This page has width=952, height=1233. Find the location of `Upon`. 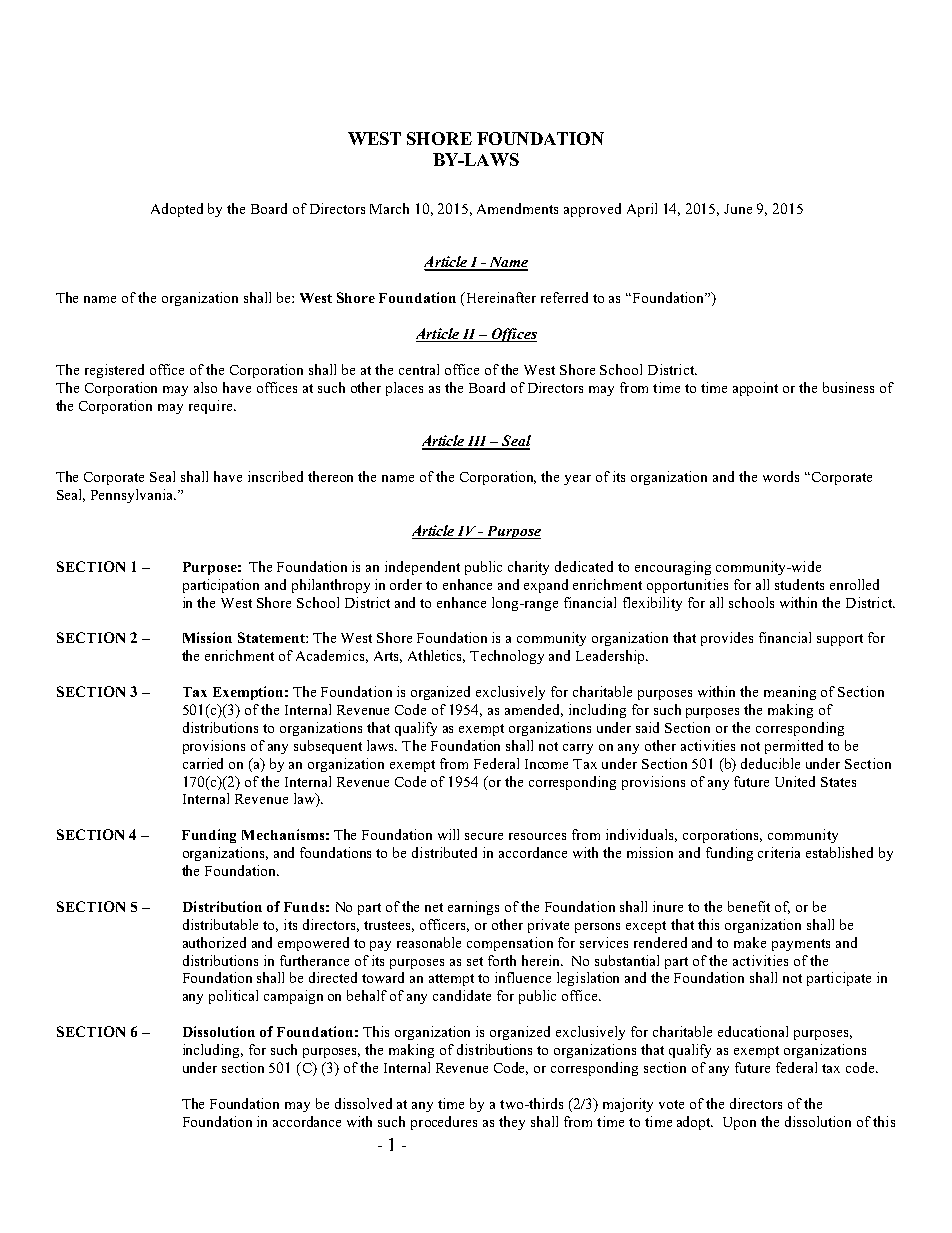

Upon is located at coordinates (739, 1123).
